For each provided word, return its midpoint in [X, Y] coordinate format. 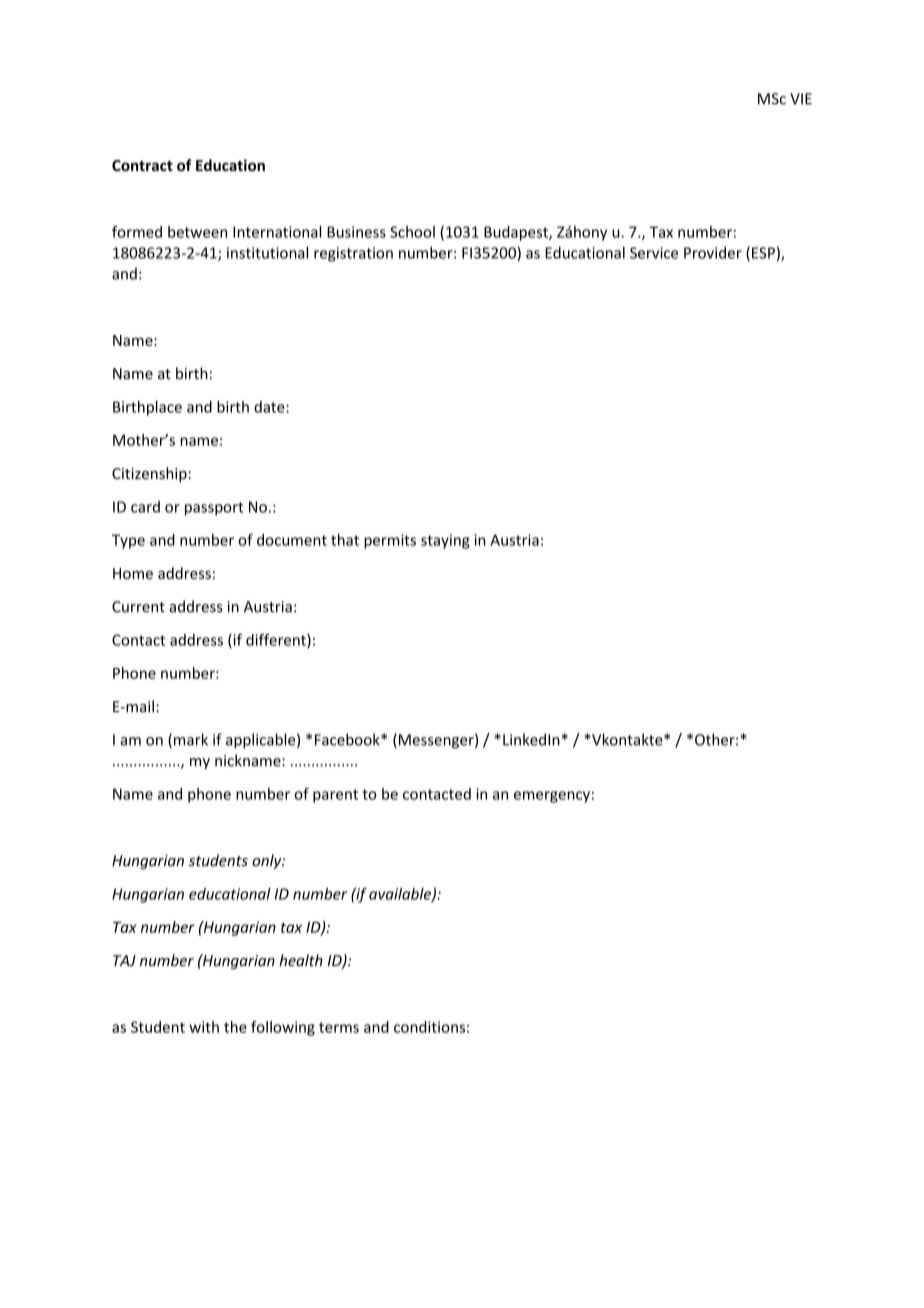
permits [390, 541]
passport [214, 509]
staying [445, 541]
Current [138, 607]
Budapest [517, 233]
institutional [267, 252]
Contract [142, 165]
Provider [713, 253]
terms [339, 1027]
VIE [801, 99]
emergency [552, 797]
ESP [763, 253]
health [301, 960]
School [412, 232]
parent [335, 796]
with [204, 1027]
